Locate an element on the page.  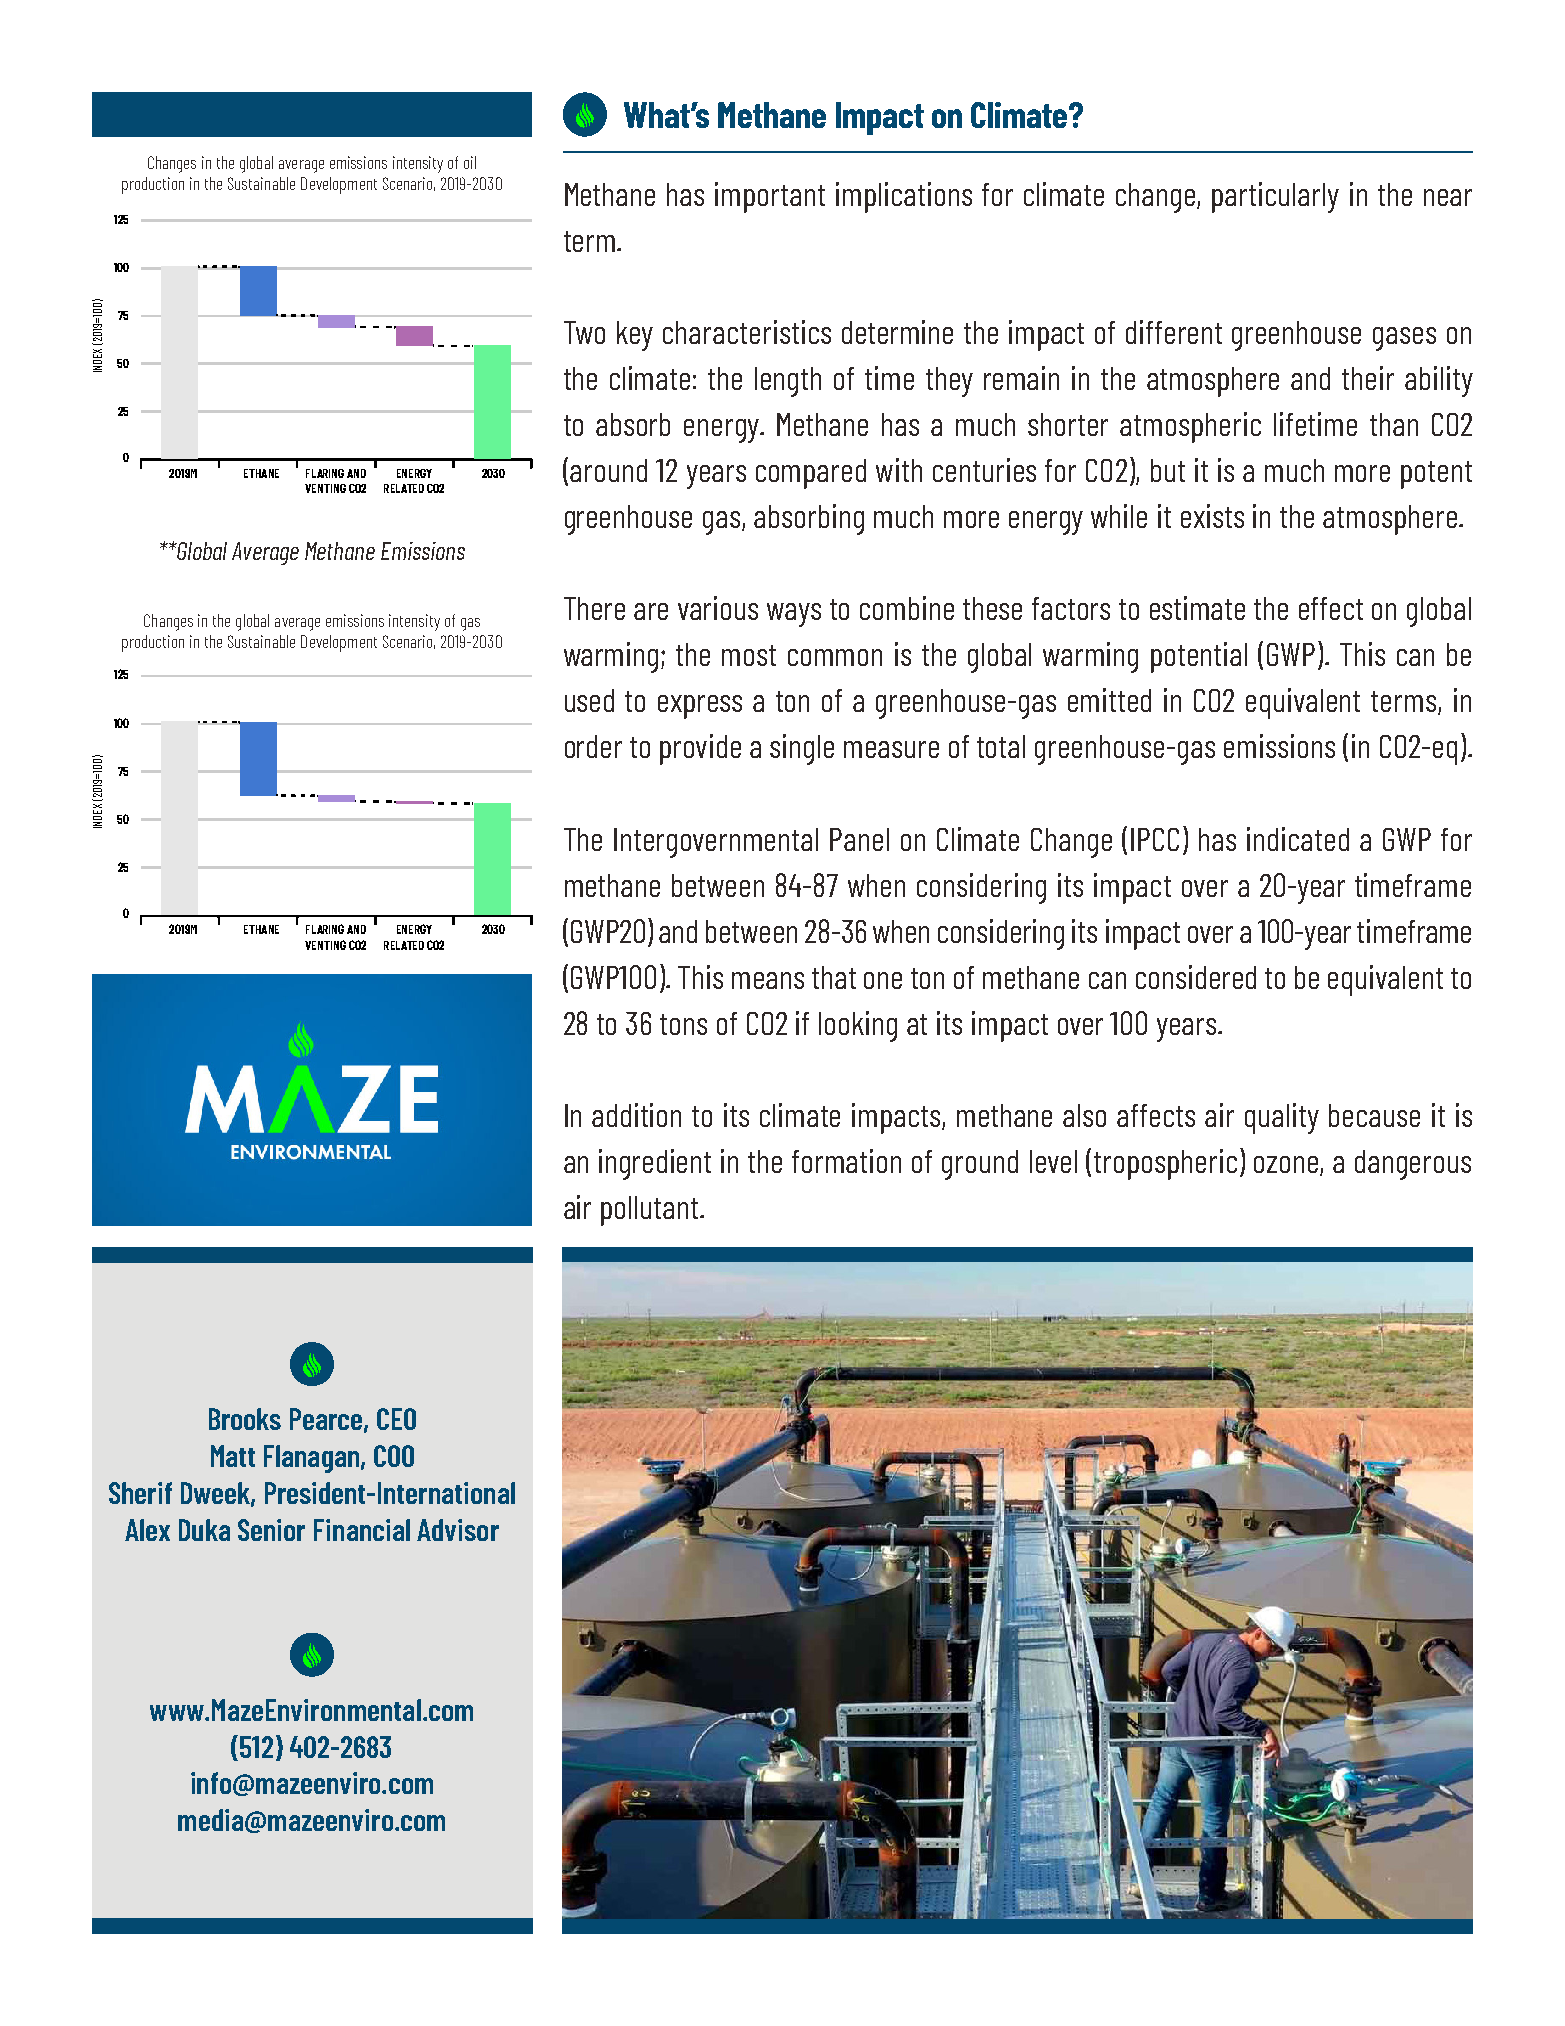
Panel is located at coordinates (859, 839).
